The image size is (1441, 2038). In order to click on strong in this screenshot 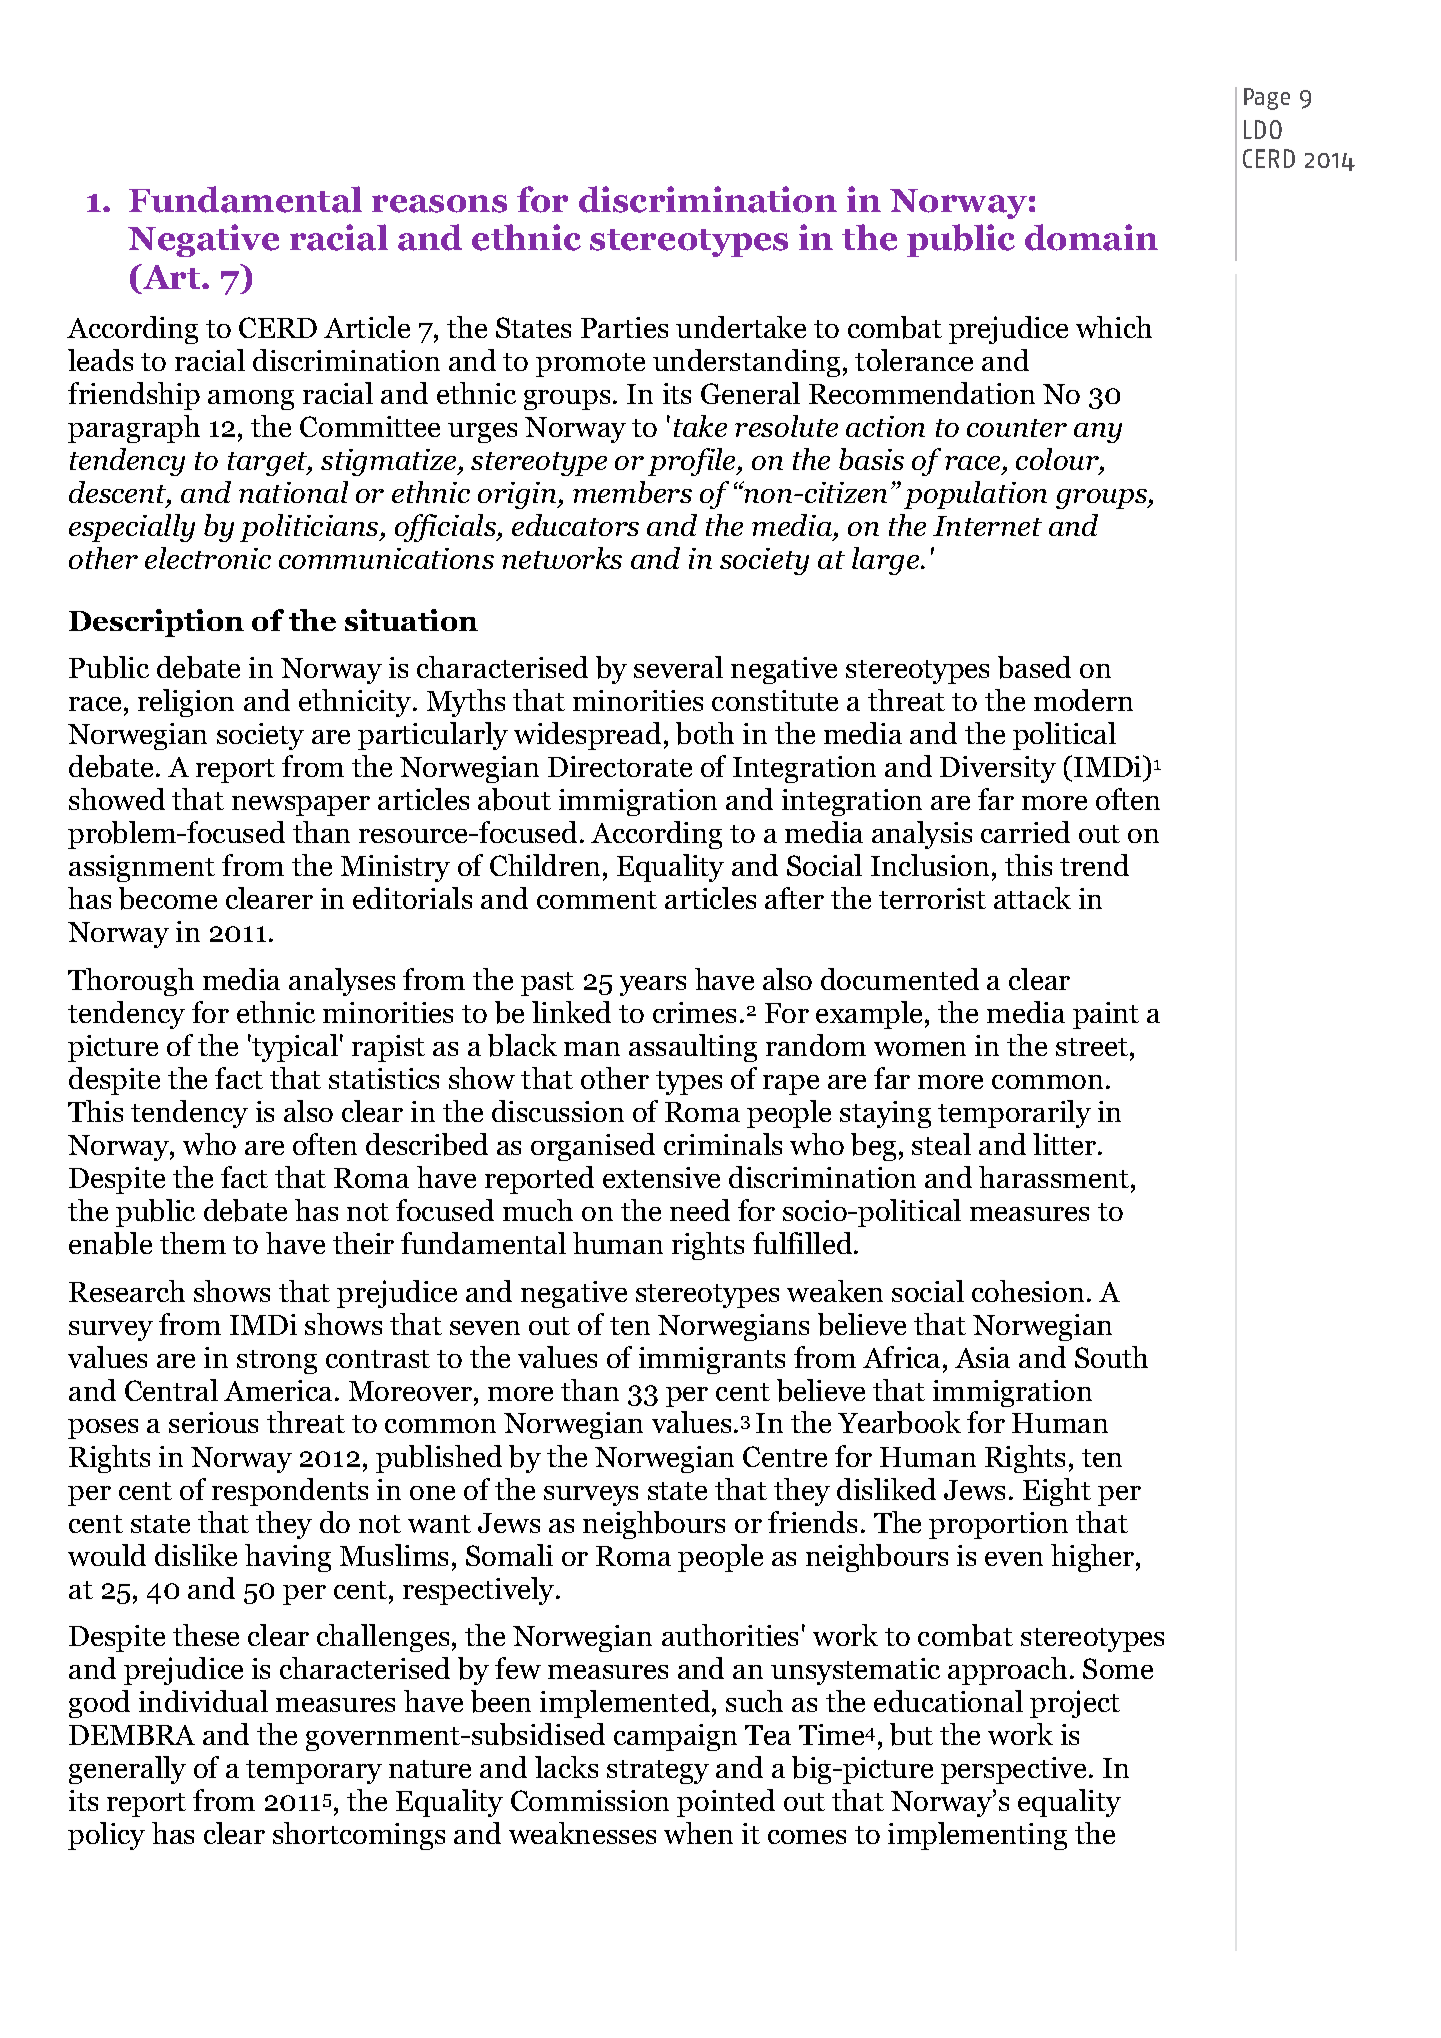, I will do `click(277, 1362)`.
